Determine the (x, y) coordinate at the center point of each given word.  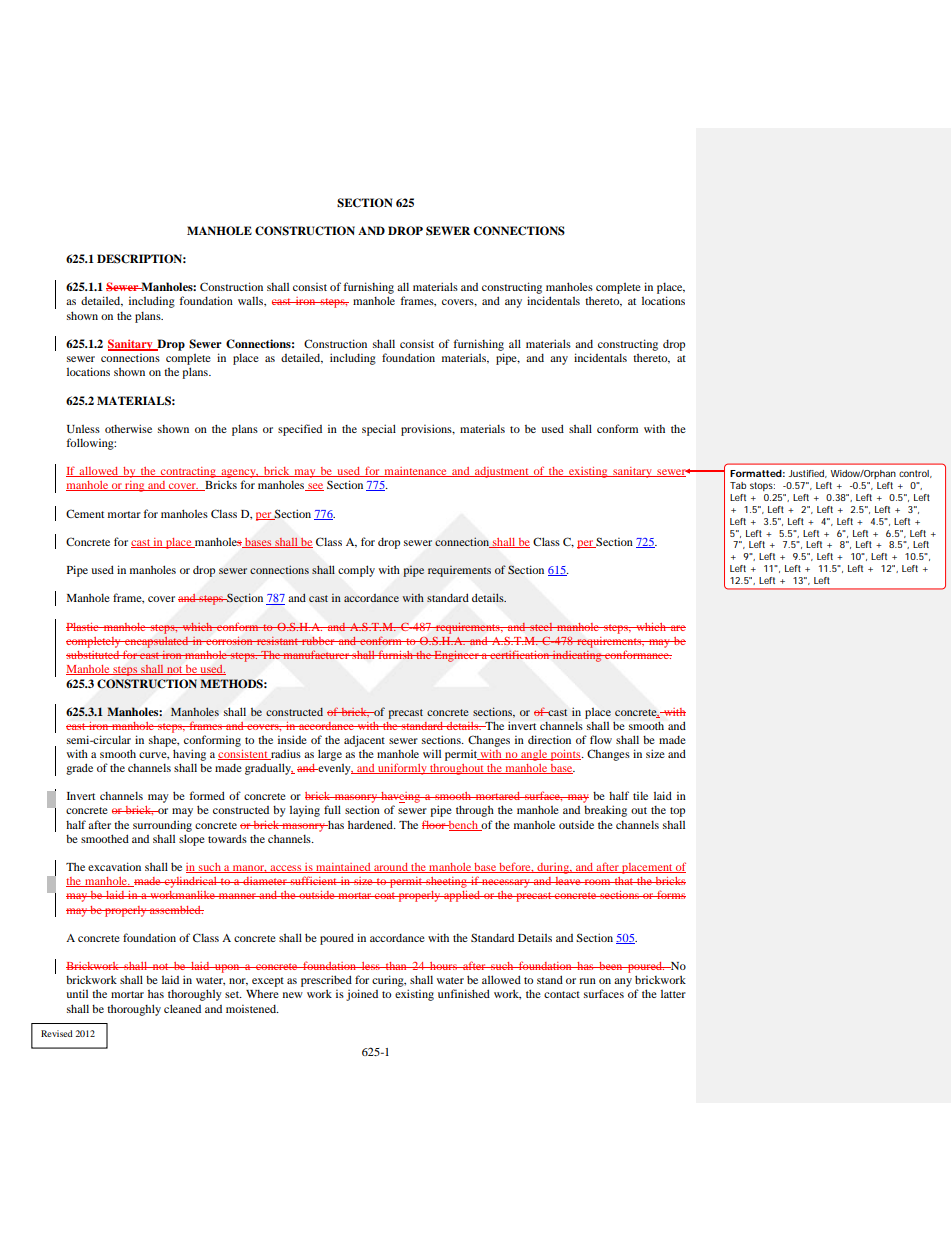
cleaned (182, 1008)
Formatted (756, 473)
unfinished (464, 993)
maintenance (415, 472)
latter (673, 994)
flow (601, 739)
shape (164, 741)
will (432, 753)
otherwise (128, 428)
